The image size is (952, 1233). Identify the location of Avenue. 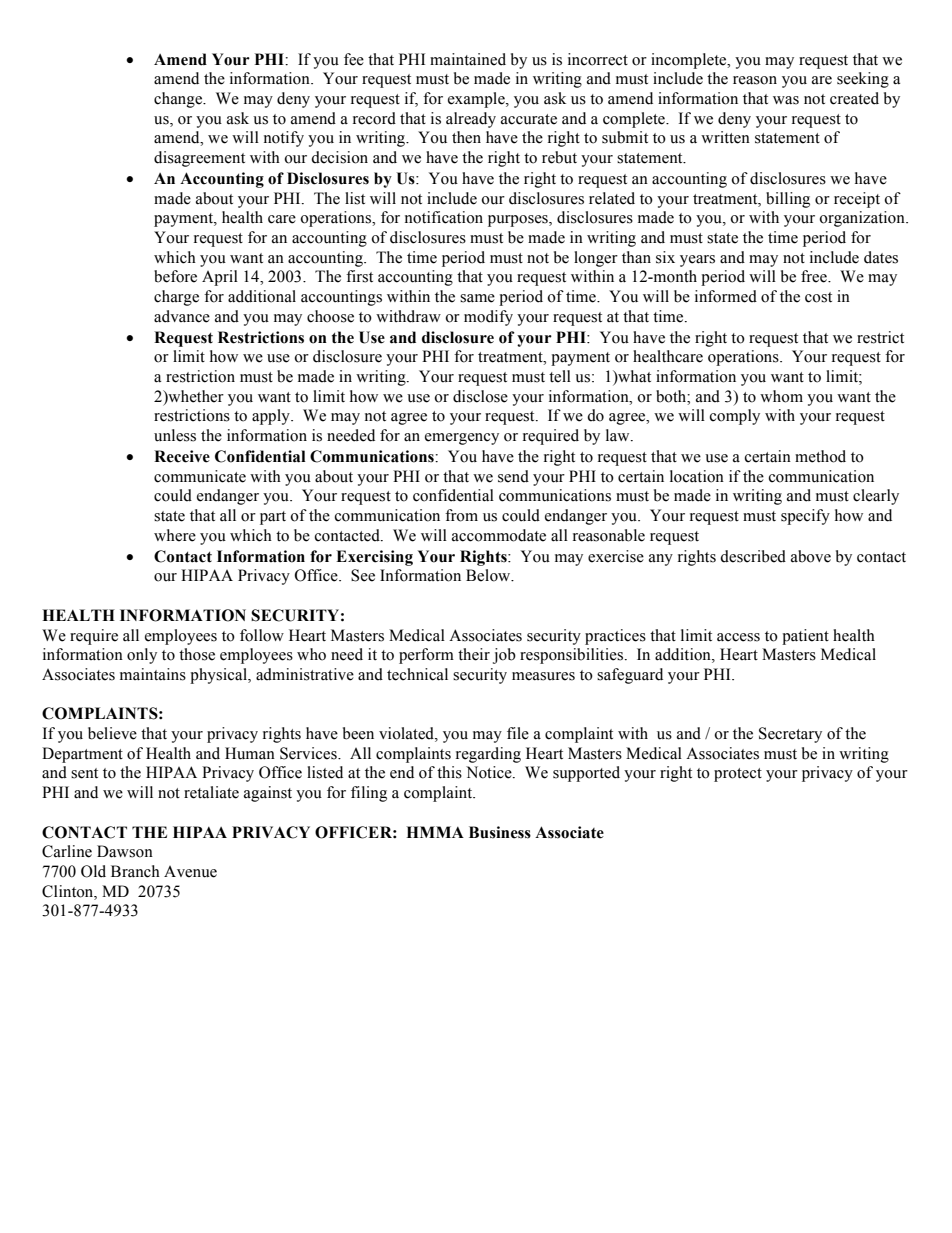
(190, 872).
